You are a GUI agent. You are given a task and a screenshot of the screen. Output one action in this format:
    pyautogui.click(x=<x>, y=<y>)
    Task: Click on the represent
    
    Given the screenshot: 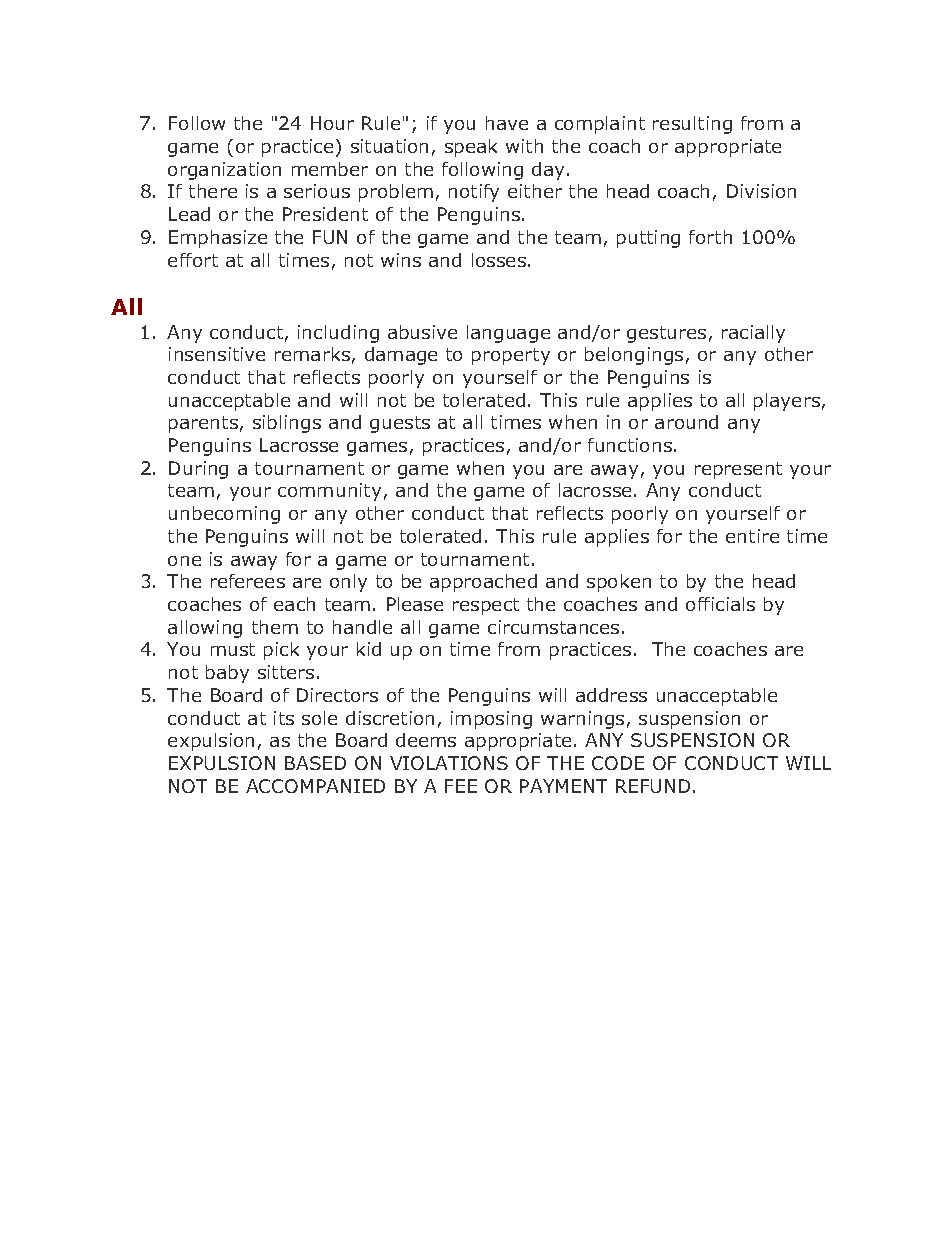 What is the action you would take?
    pyautogui.click(x=738, y=470)
